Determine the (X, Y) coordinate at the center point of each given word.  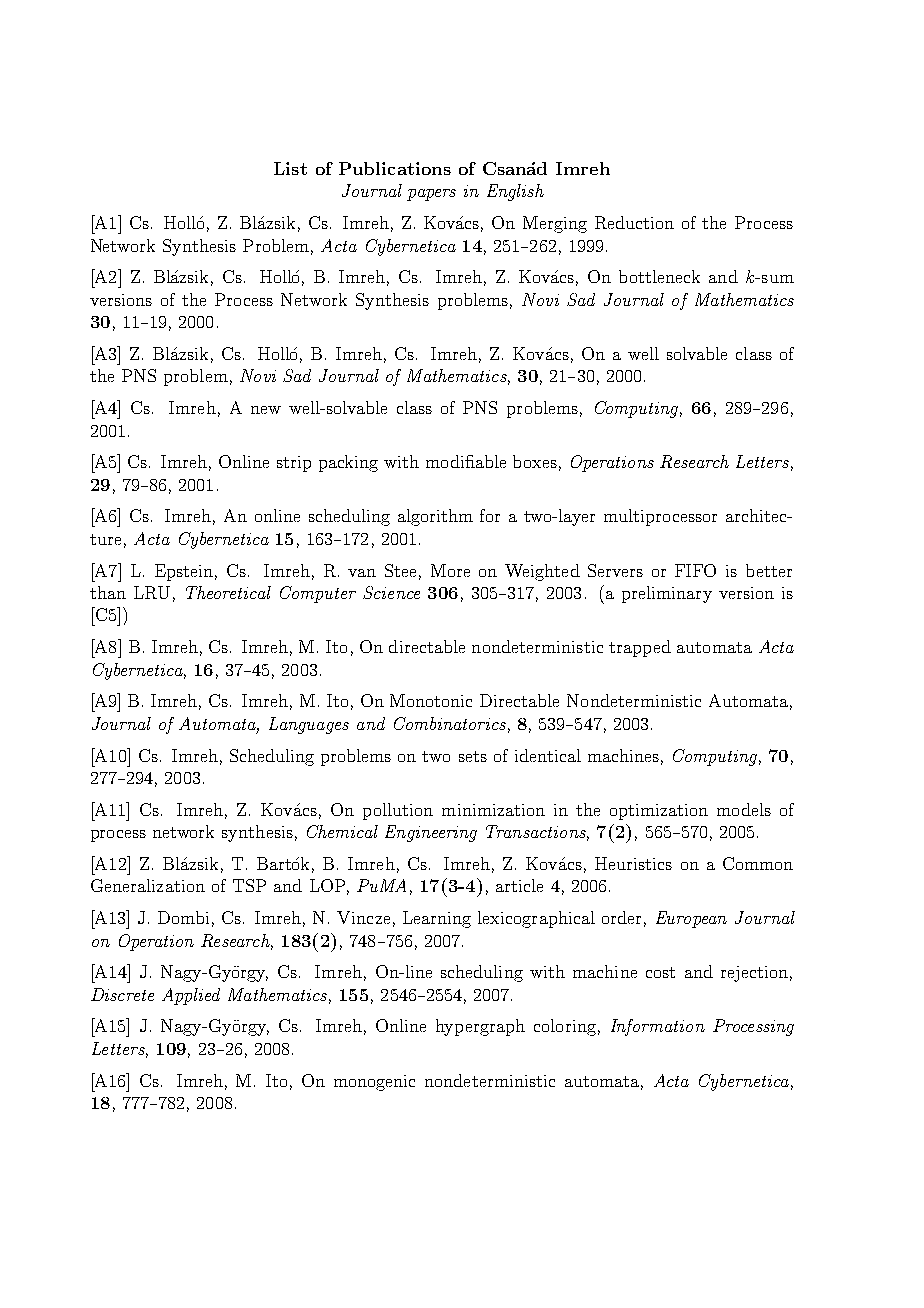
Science (391, 592)
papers (431, 195)
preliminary (667, 594)
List (290, 168)
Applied (191, 996)
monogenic (374, 1083)
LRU (152, 592)
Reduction (634, 222)
